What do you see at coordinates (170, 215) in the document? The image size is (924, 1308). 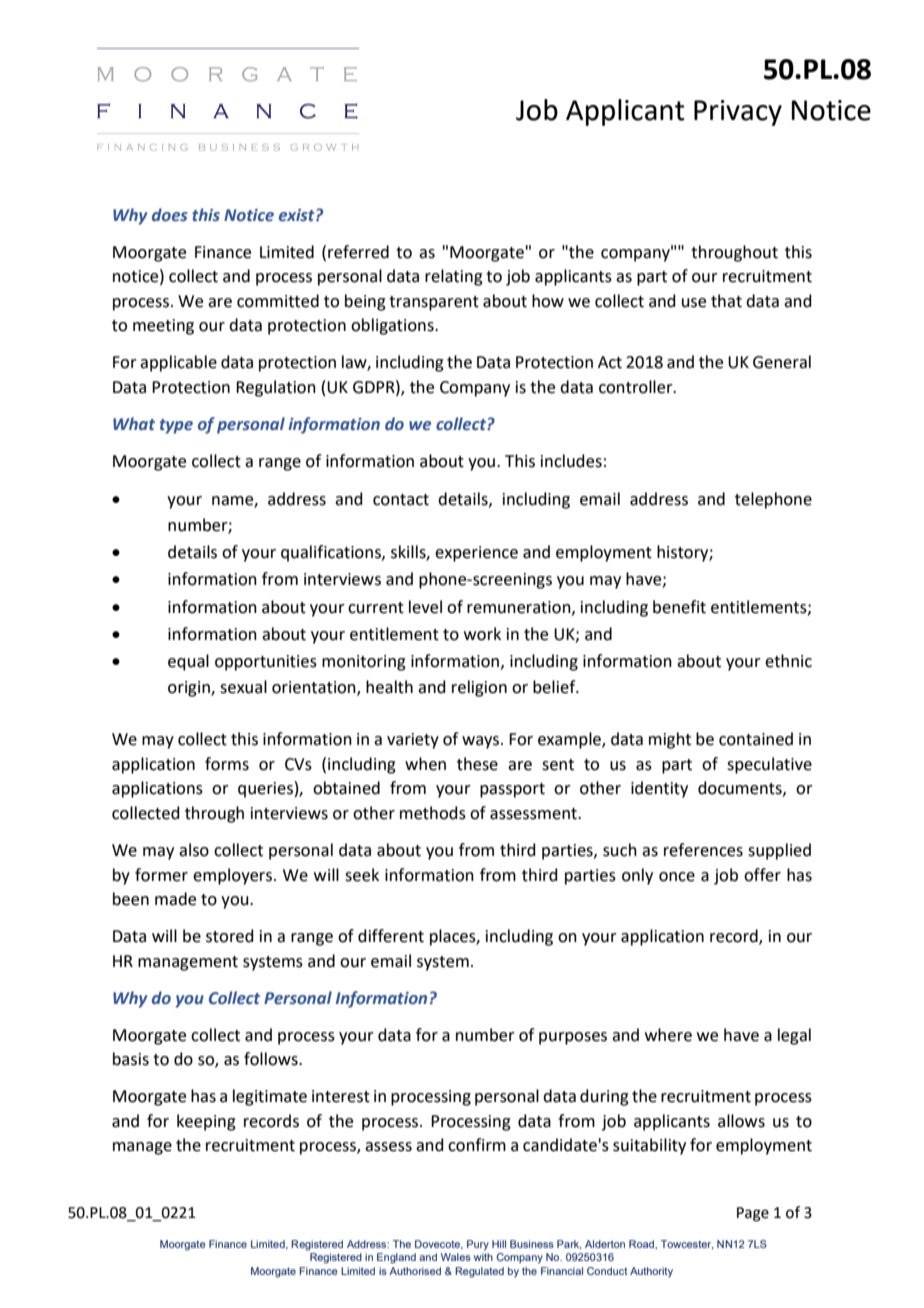 I see `does` at bounding box center [170, 215].
